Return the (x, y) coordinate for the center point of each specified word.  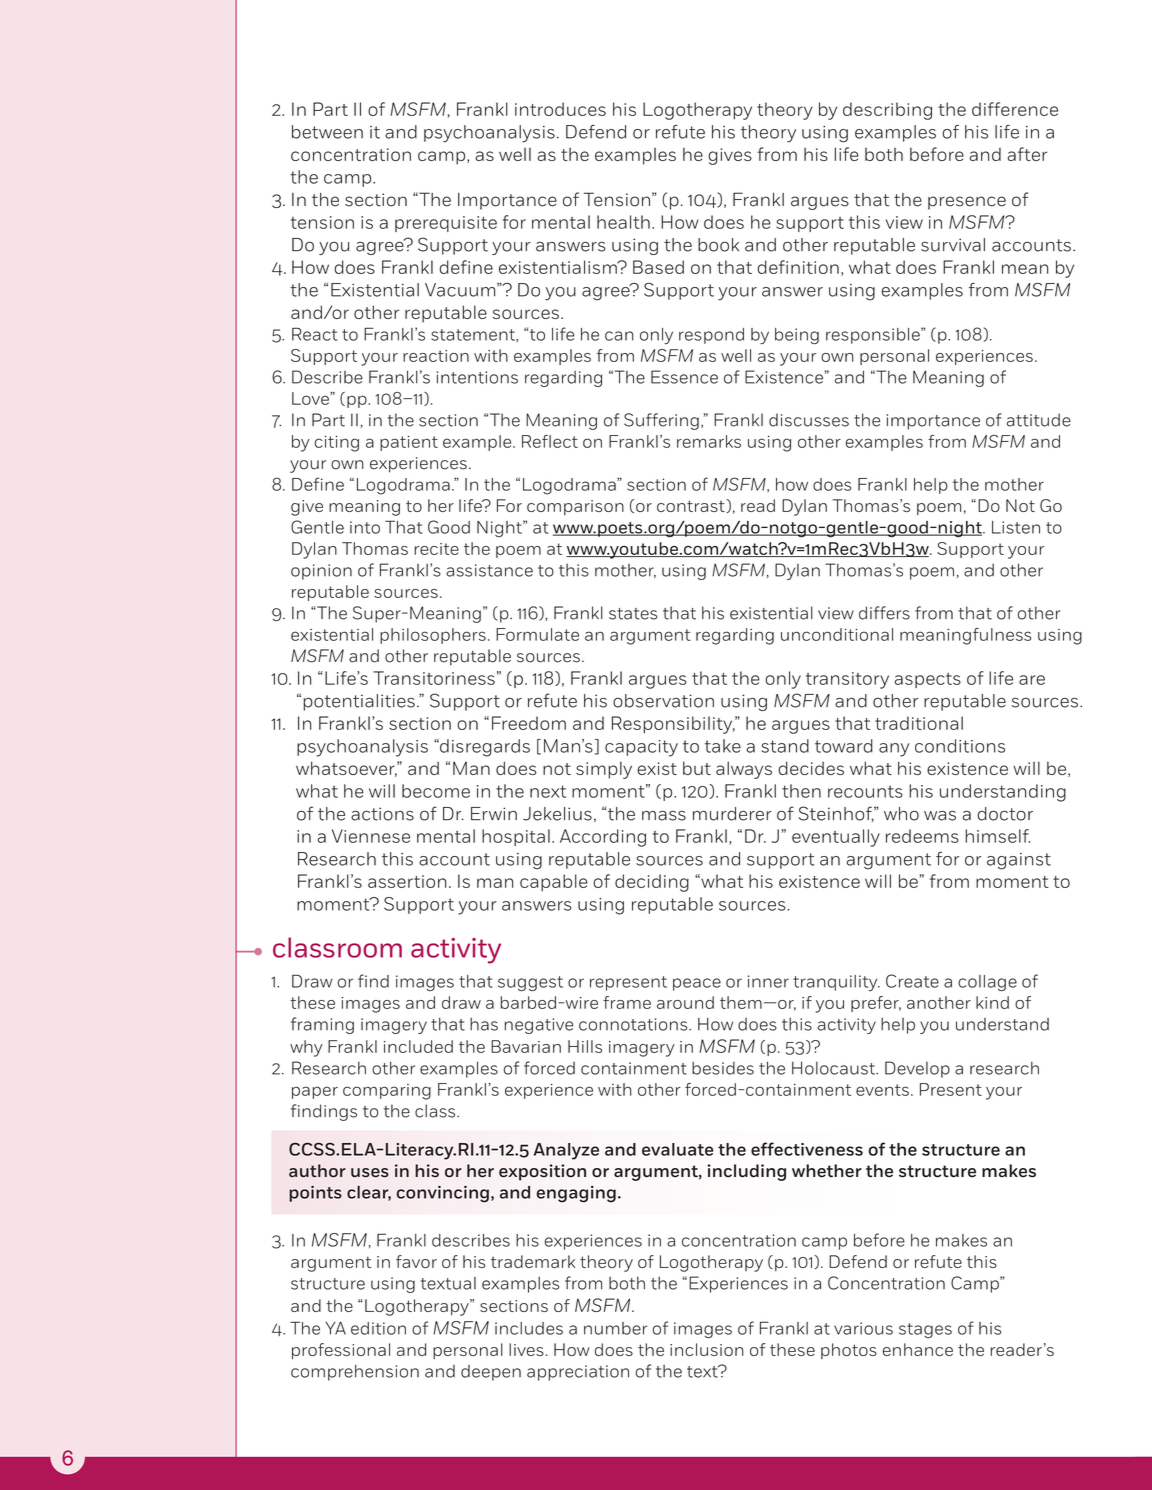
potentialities (359, 702)
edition (378, 1328)
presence (967, 203)
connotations (634, 1024)
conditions (960, 746)
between (327, 132)
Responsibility (673, 725)
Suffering (661, 421)
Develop (917, 1069)
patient (409, 443)
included (418, 1046)
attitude (1039, 420)
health (623, 222)
